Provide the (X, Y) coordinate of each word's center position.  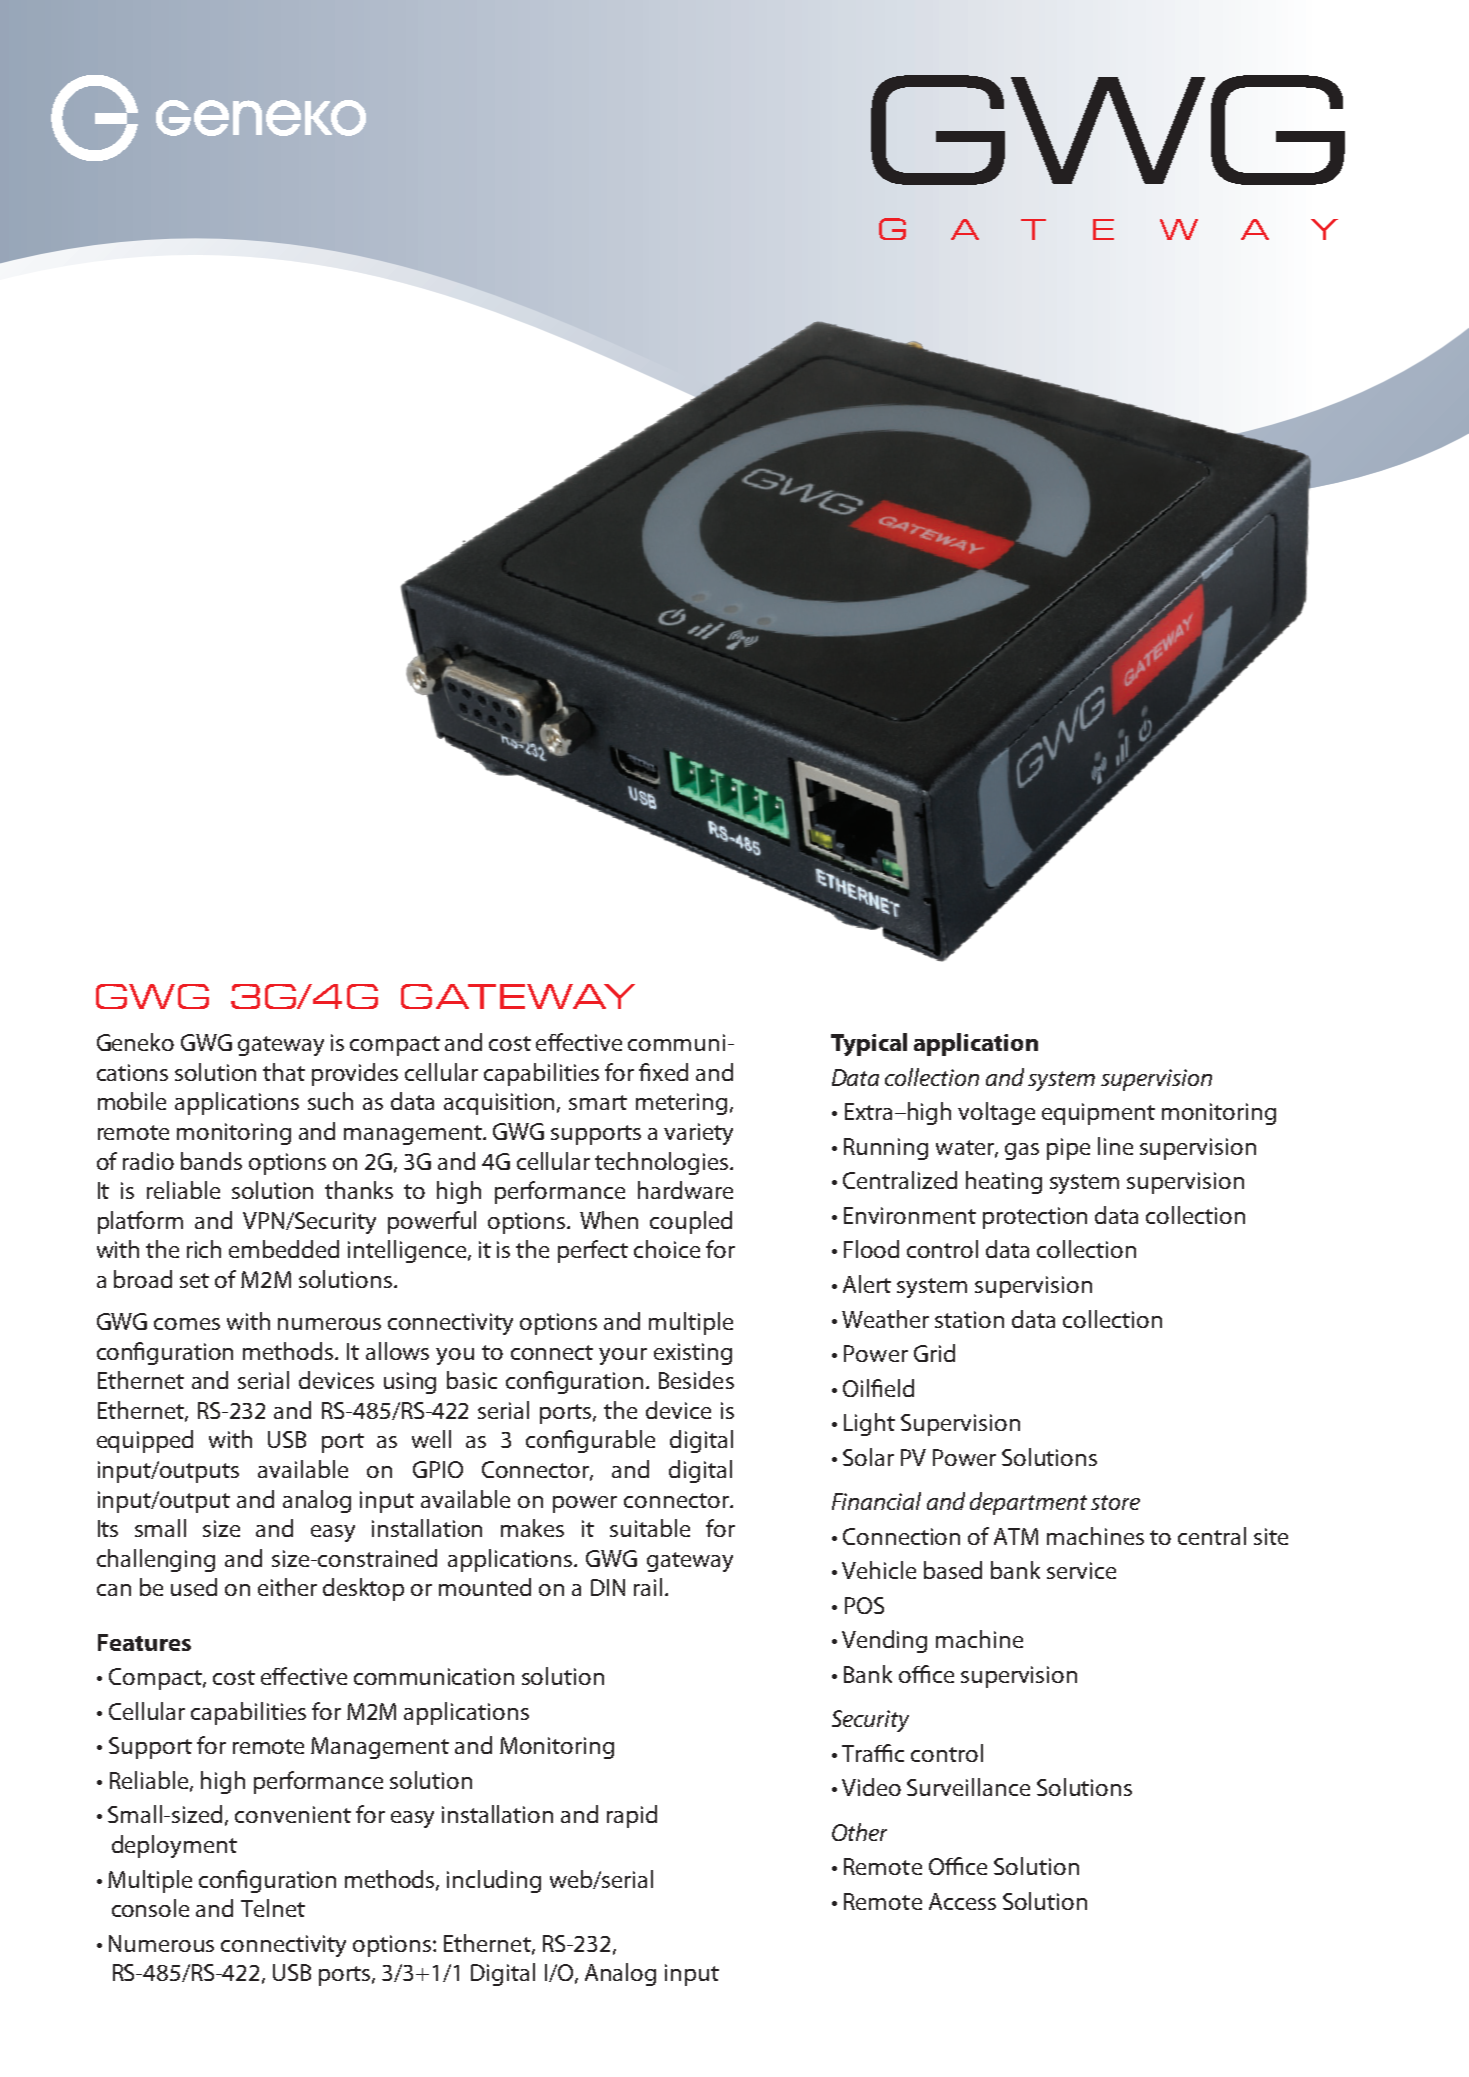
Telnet (273, 1908)
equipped (145, 1441)
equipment (1098, 1114)
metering (681, 1104)
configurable (590, 1441)
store (1115, 1502)
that (284, 1072)
